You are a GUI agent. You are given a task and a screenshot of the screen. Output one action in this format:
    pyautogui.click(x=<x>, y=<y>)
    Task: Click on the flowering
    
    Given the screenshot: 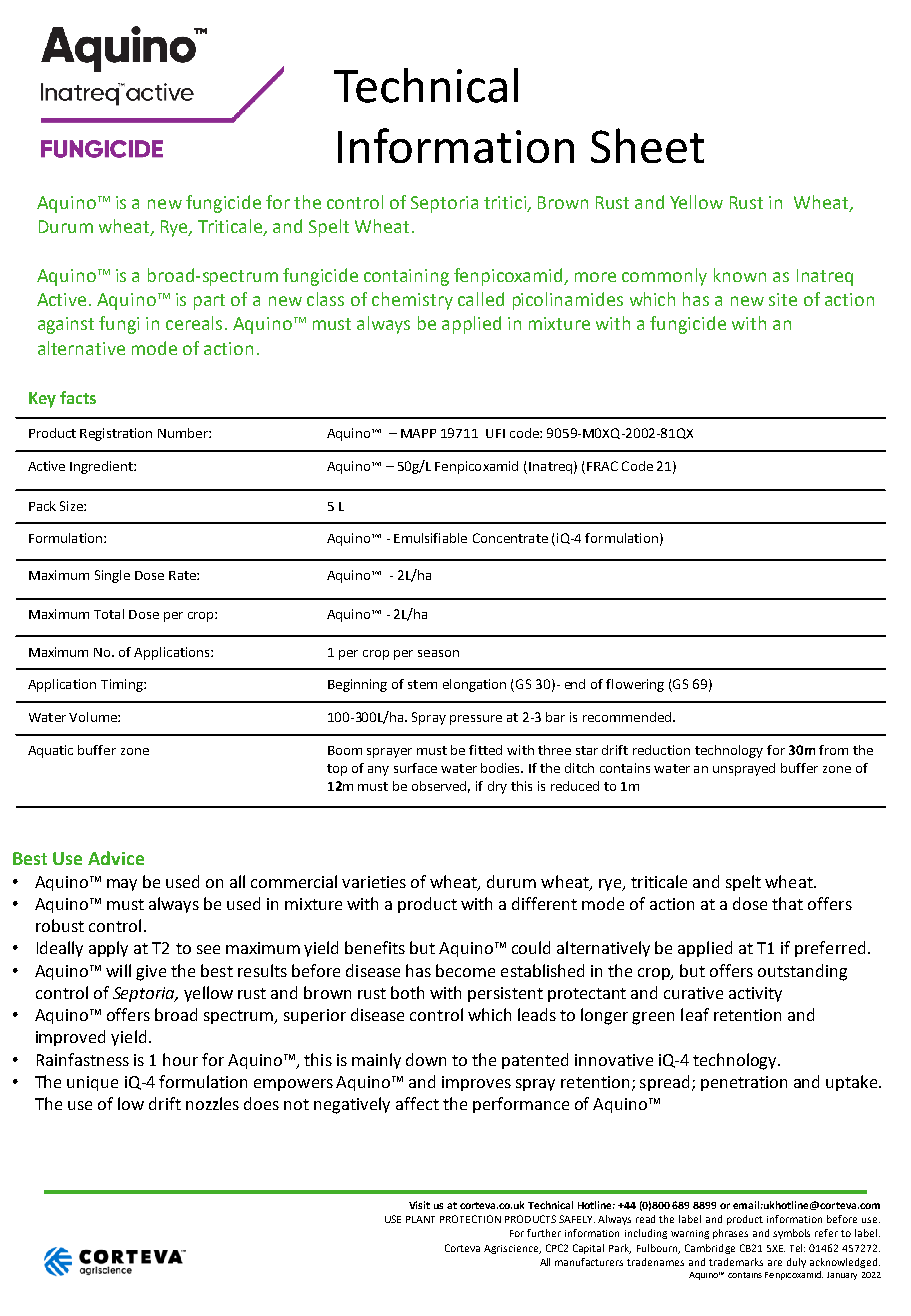 What is the action you would take?
    pyautogui.click(x=635, y=685)
